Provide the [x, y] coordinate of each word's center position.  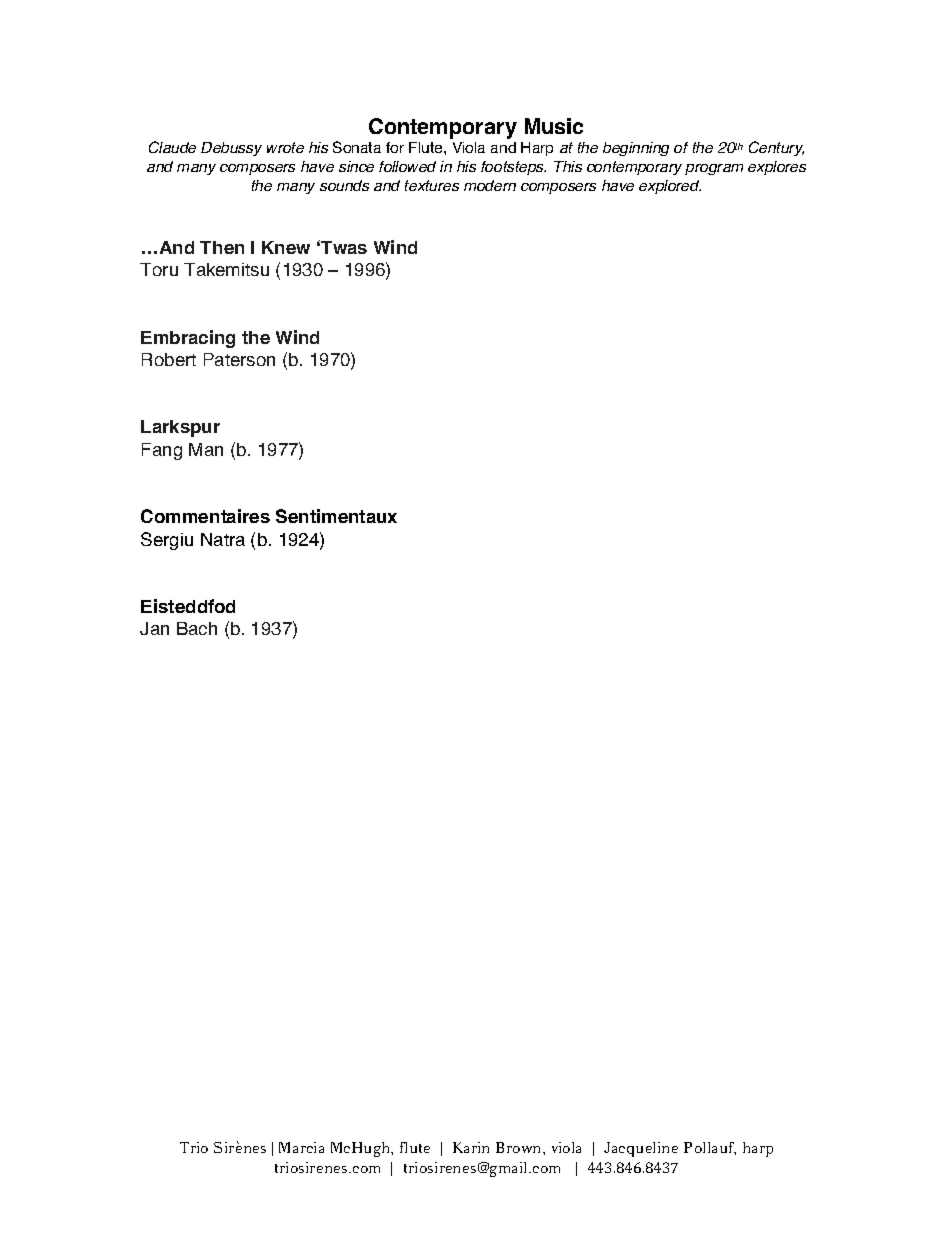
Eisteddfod [188, 606]
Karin [471, 1147]
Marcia [301, 1147]
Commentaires [205, 516]
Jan [154, 628]
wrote [285, 147]
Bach [197, 628]
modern [490, 185]
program [714, 169]
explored [670, 187]
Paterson [239, 359]
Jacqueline [641, 1149]
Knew [286, 247]
